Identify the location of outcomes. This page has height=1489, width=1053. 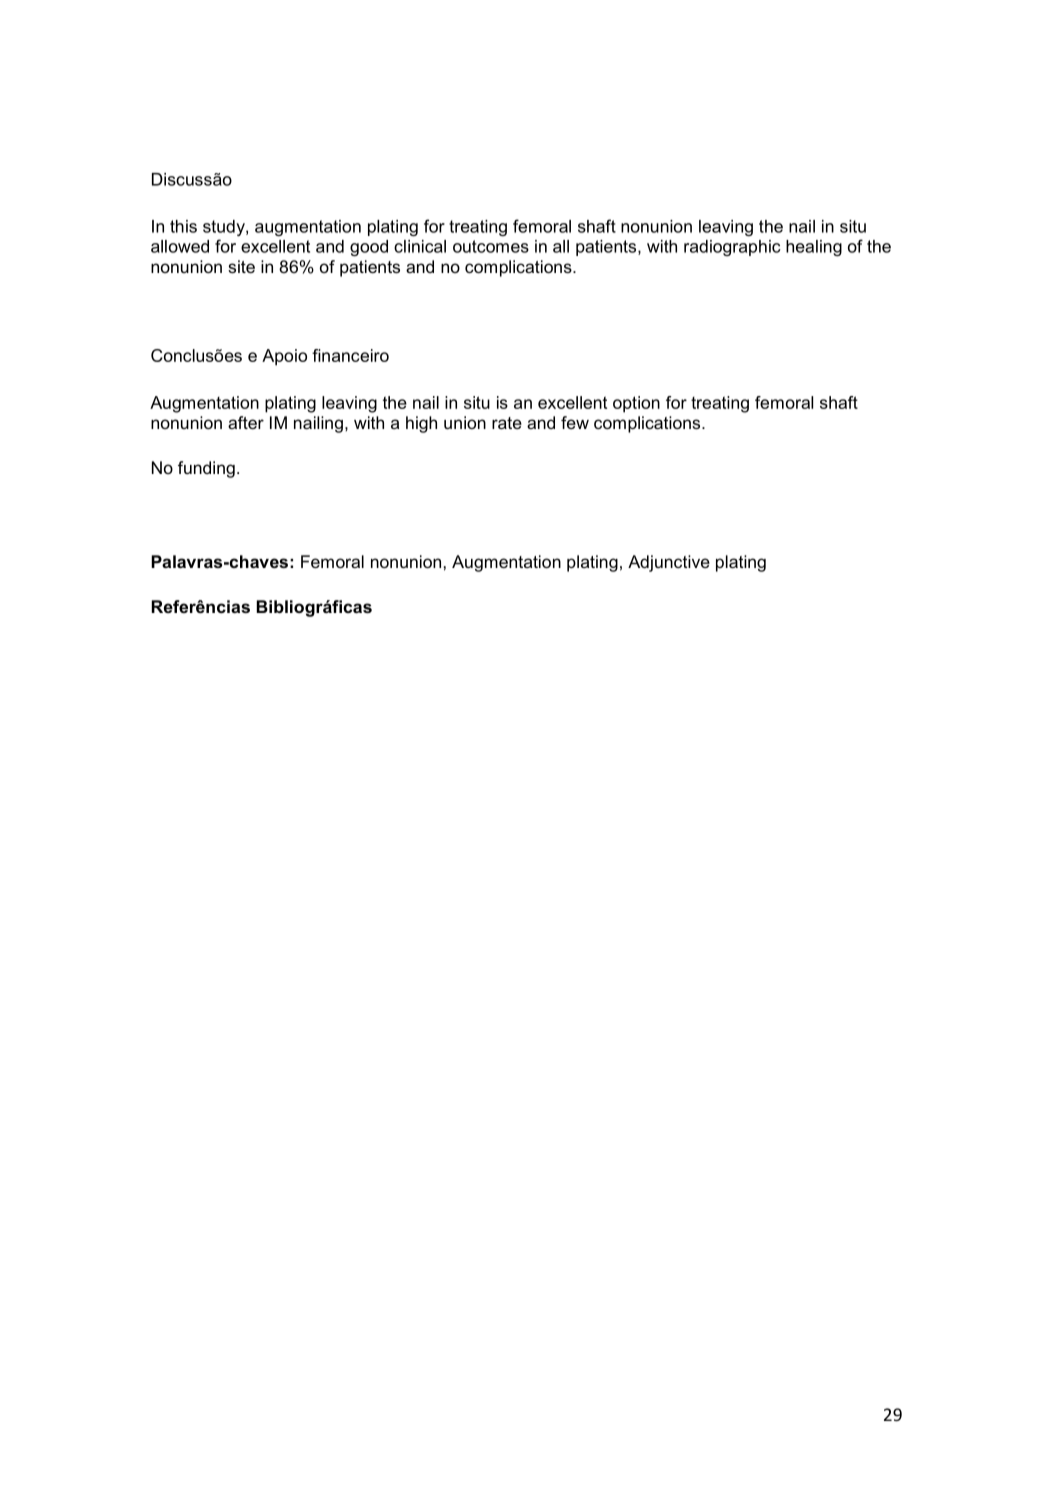
(491, 246).
